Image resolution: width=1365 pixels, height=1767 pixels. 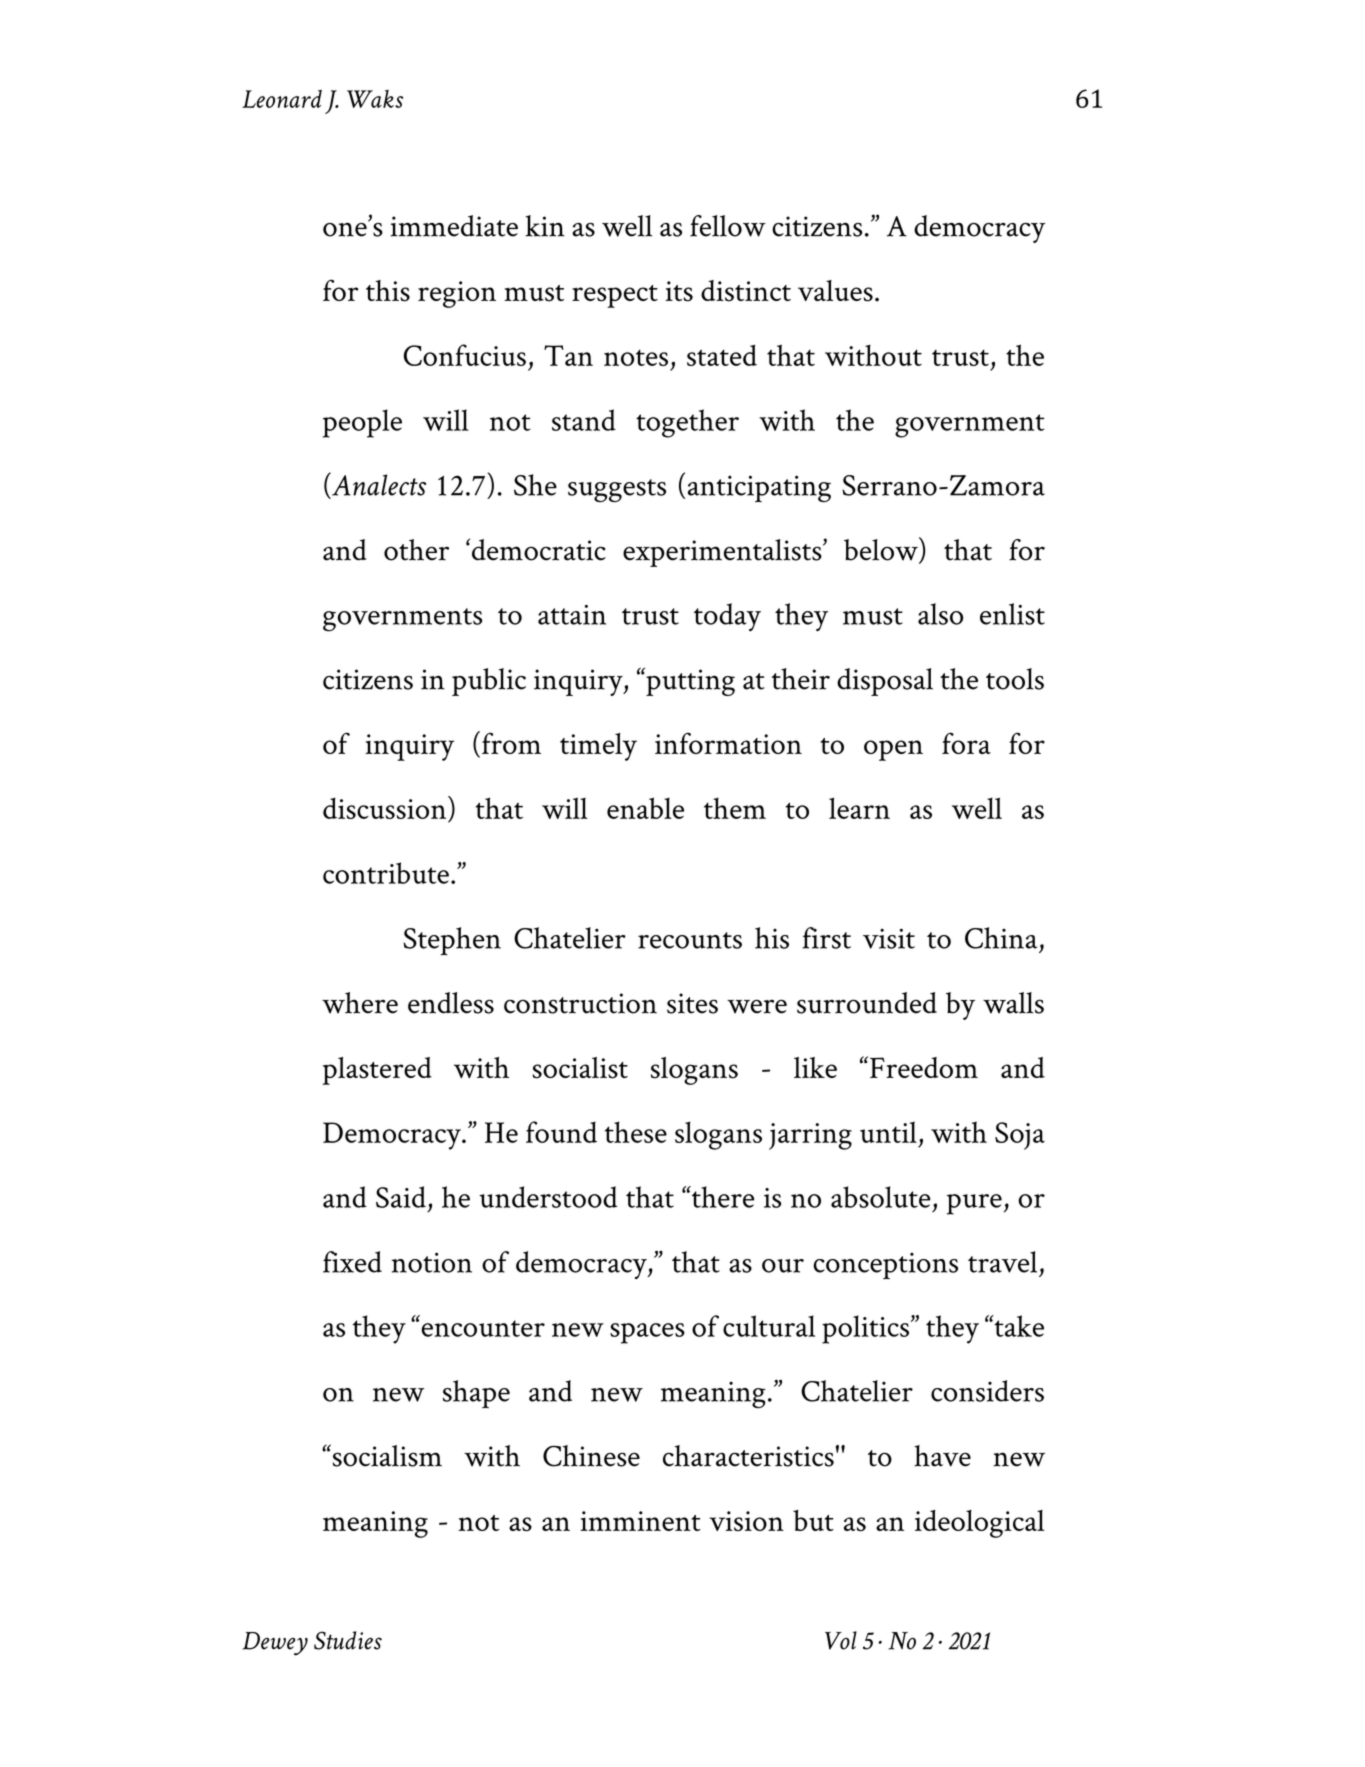 What do you see at coordinates (835, 291) in the screenshot?
I see `values` at bounding box center [835, 291].
